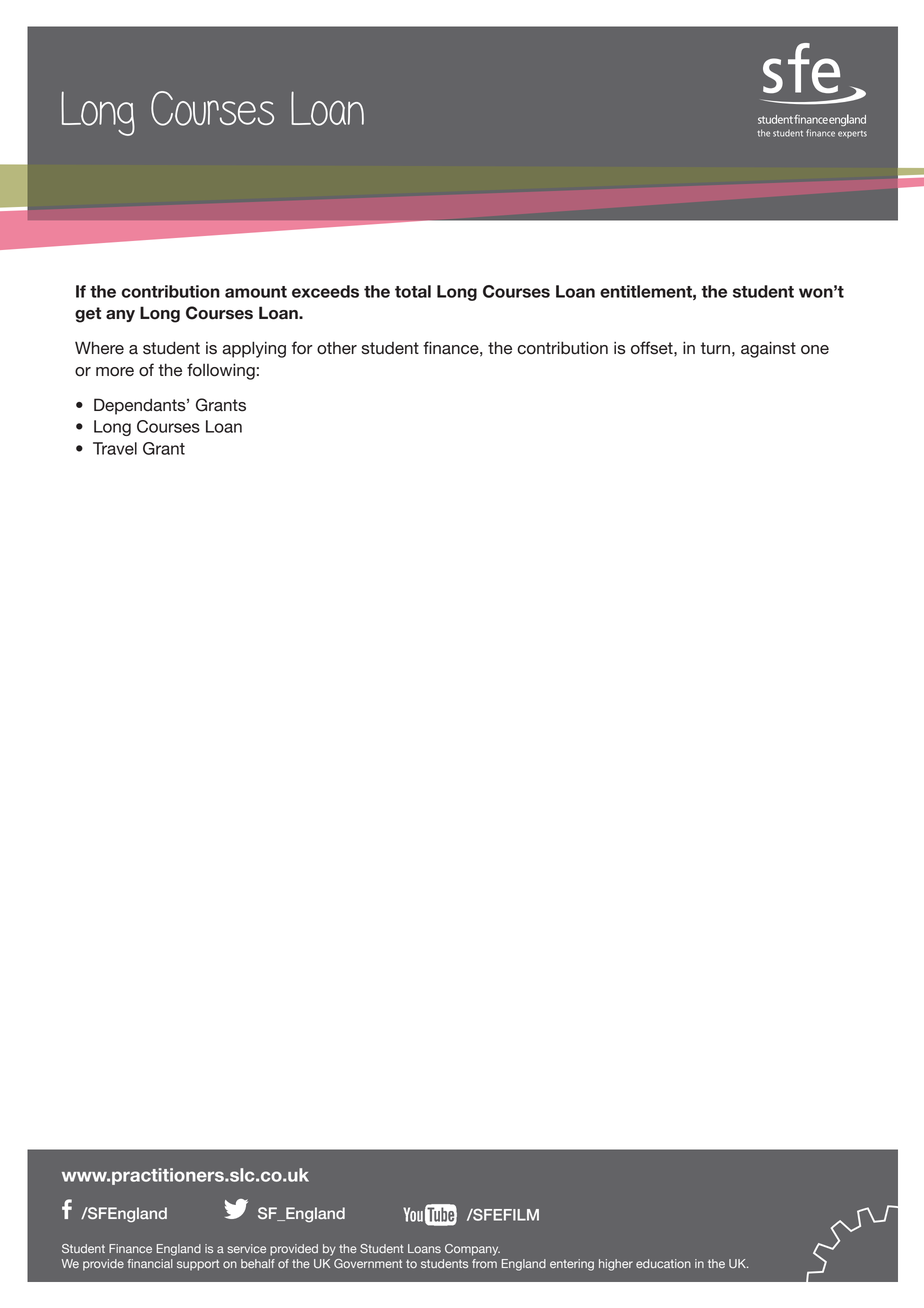  What do you see at coordinates (413, 291) in the screenshot?
I see `total` at bounding box center [413, 291].
